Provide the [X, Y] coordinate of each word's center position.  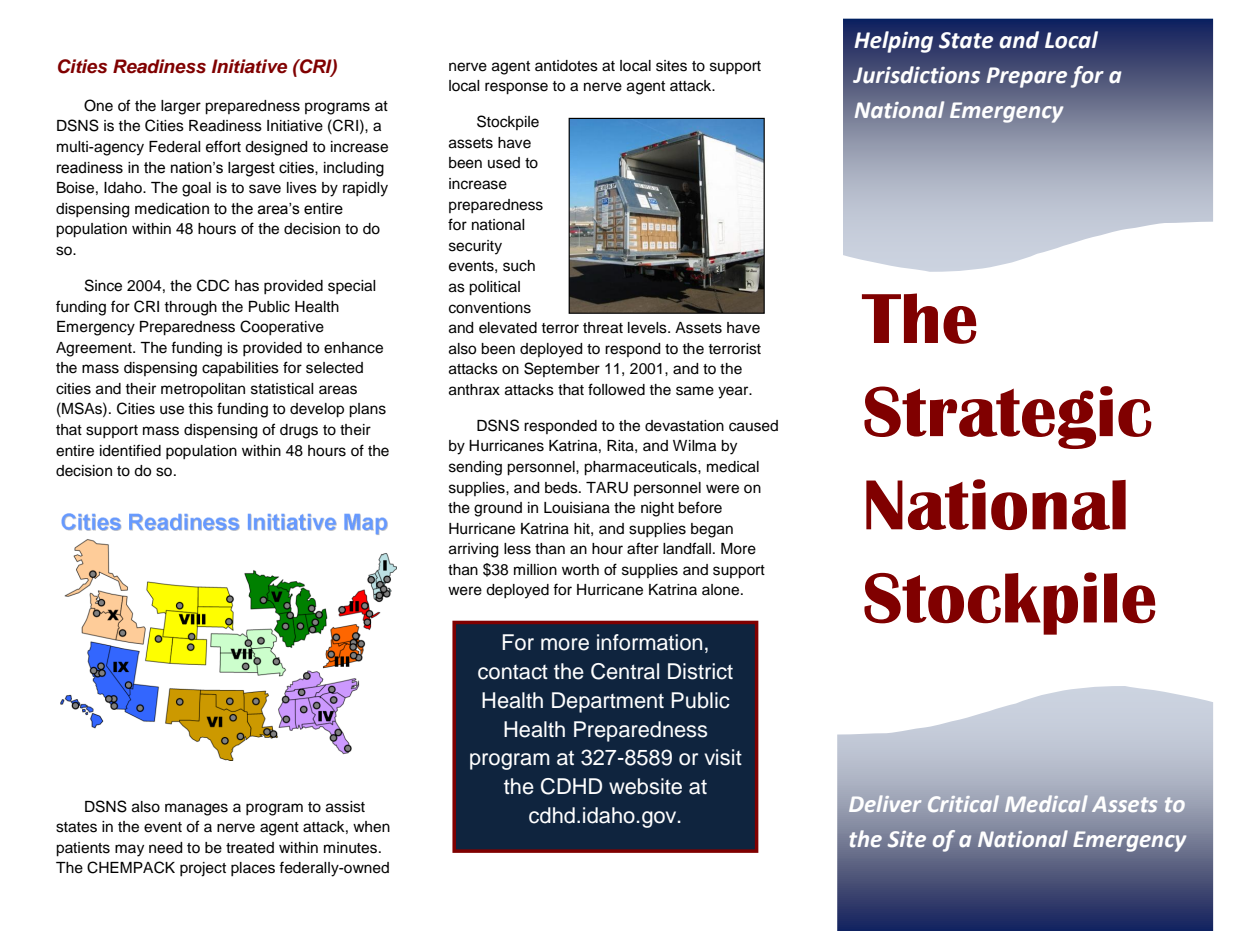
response [516, 88]
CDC [213, 285]
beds [562, 488]
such [519, 266]
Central [625, 671]
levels [648, 328]
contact [513, 672]
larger [181, 107]
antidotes [566, 66]
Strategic [1008, 417]
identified [130, 450]
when [371, 827]
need [165, 848]
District [700, 671]
